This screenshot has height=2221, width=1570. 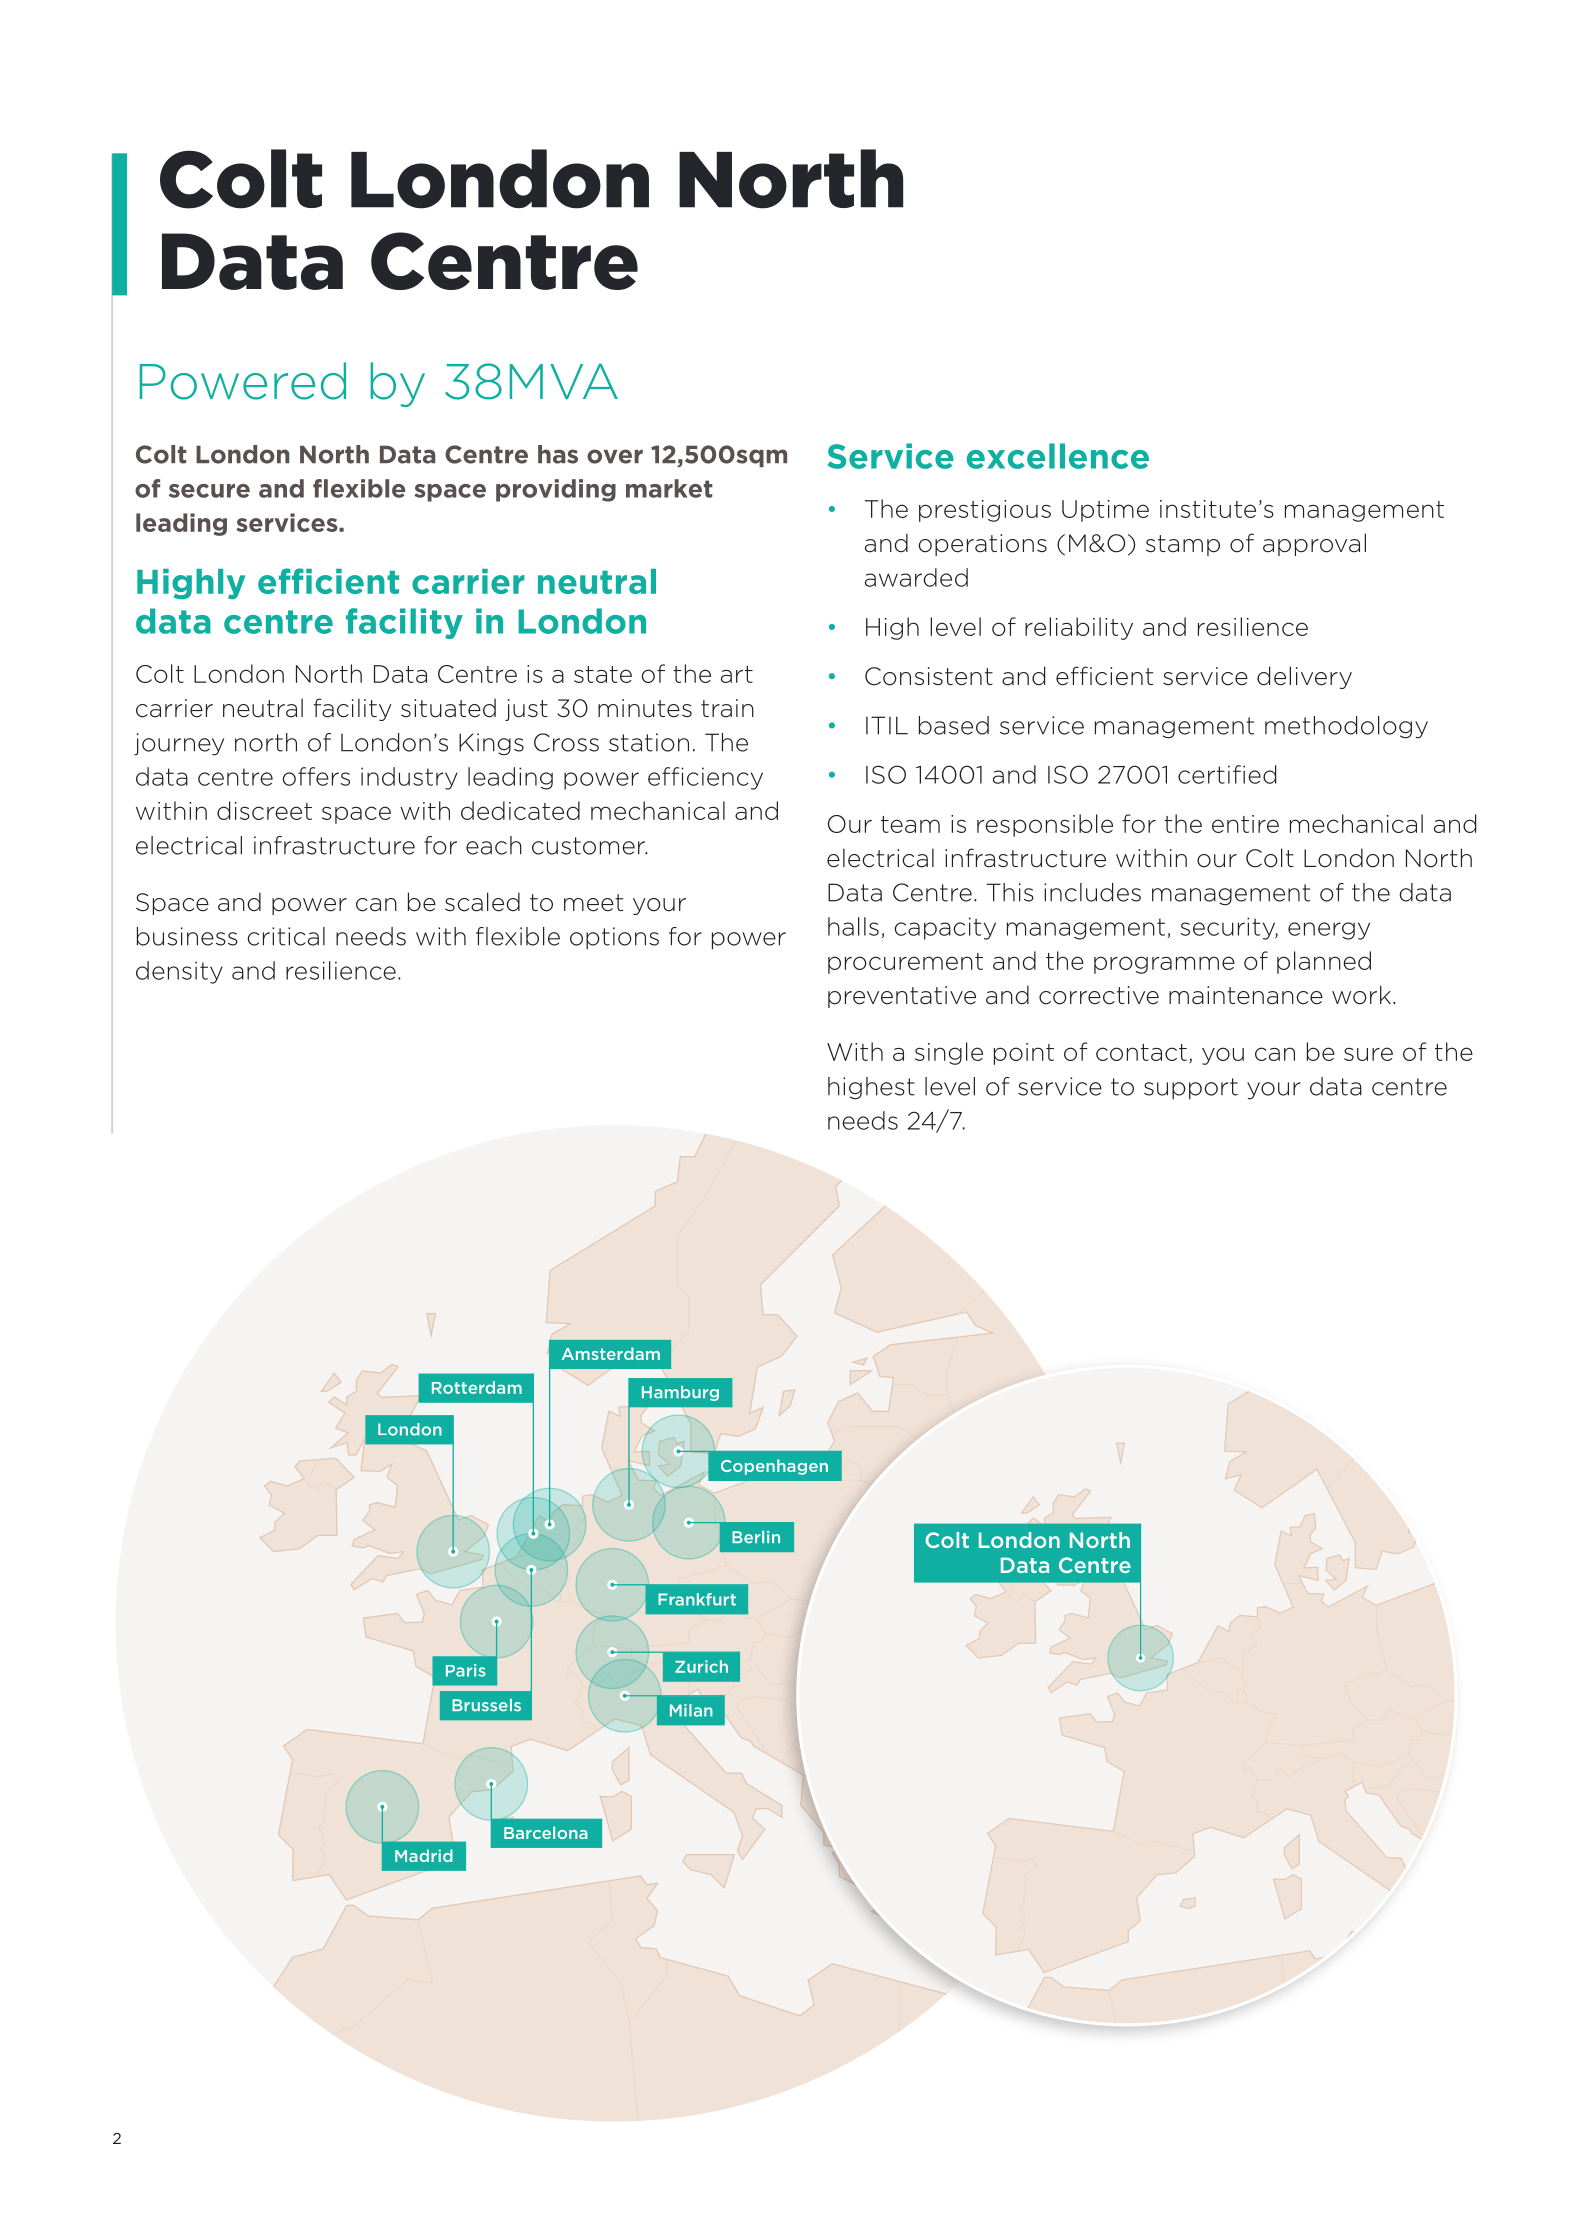 What do you see at coordinates (949, 1053) in the screenshot?
I see `single` at bounding box center [949, 1053].
